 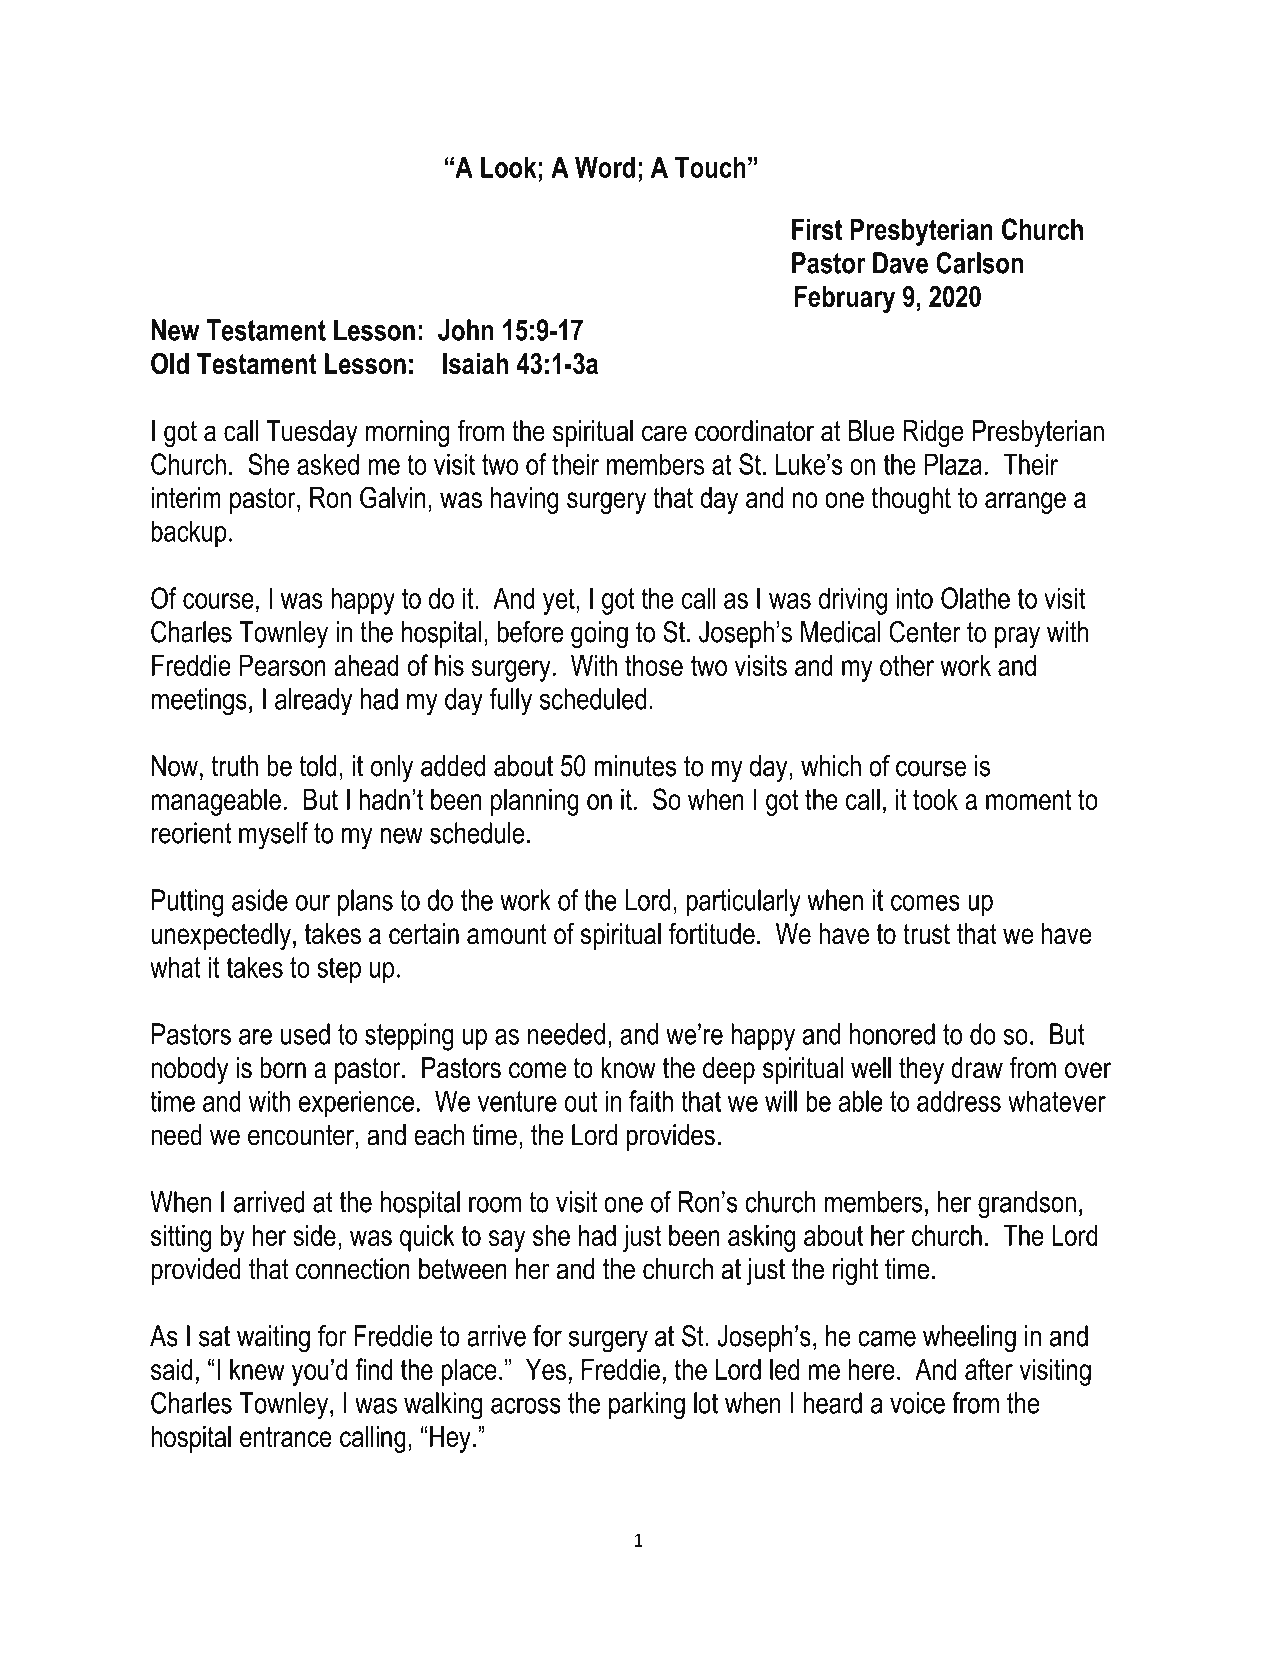 I want to click on born, so click(x=283, y=1068).
